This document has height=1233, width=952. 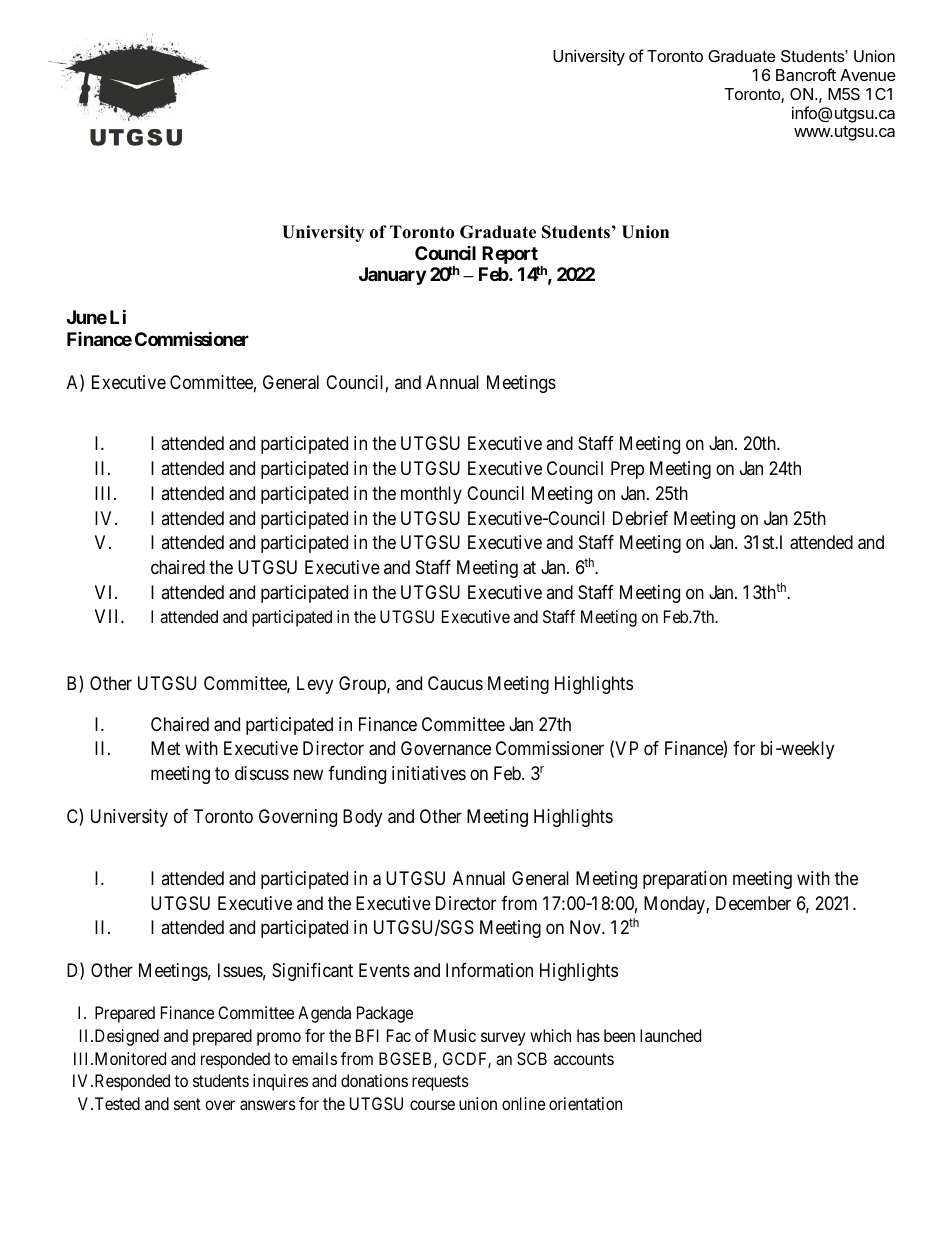 What do you see at coordinates (108, 616) in the document?
I see `VII` at bounding box center [108, 616].
